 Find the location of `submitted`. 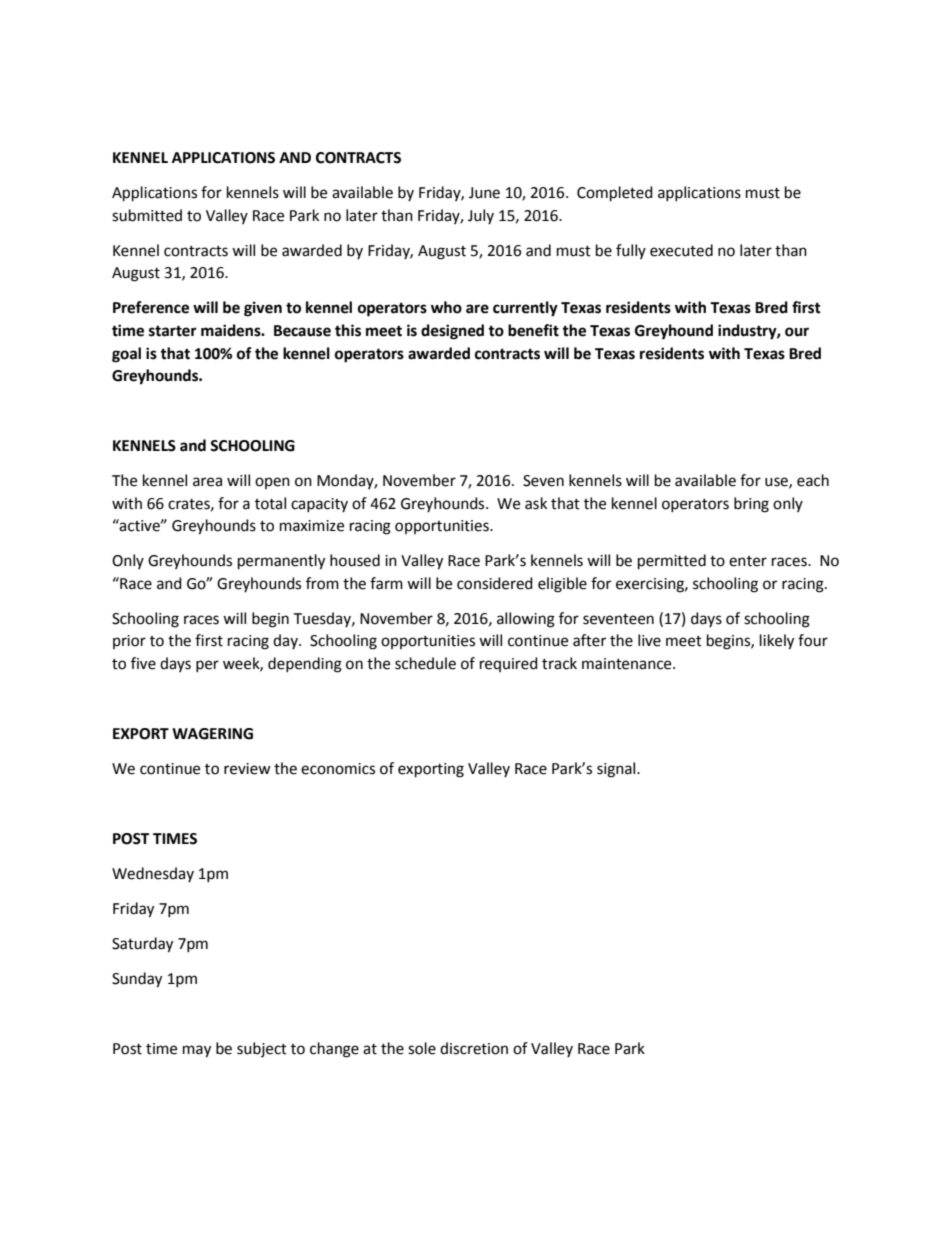

submitted is located at coordinates (147, 215).
